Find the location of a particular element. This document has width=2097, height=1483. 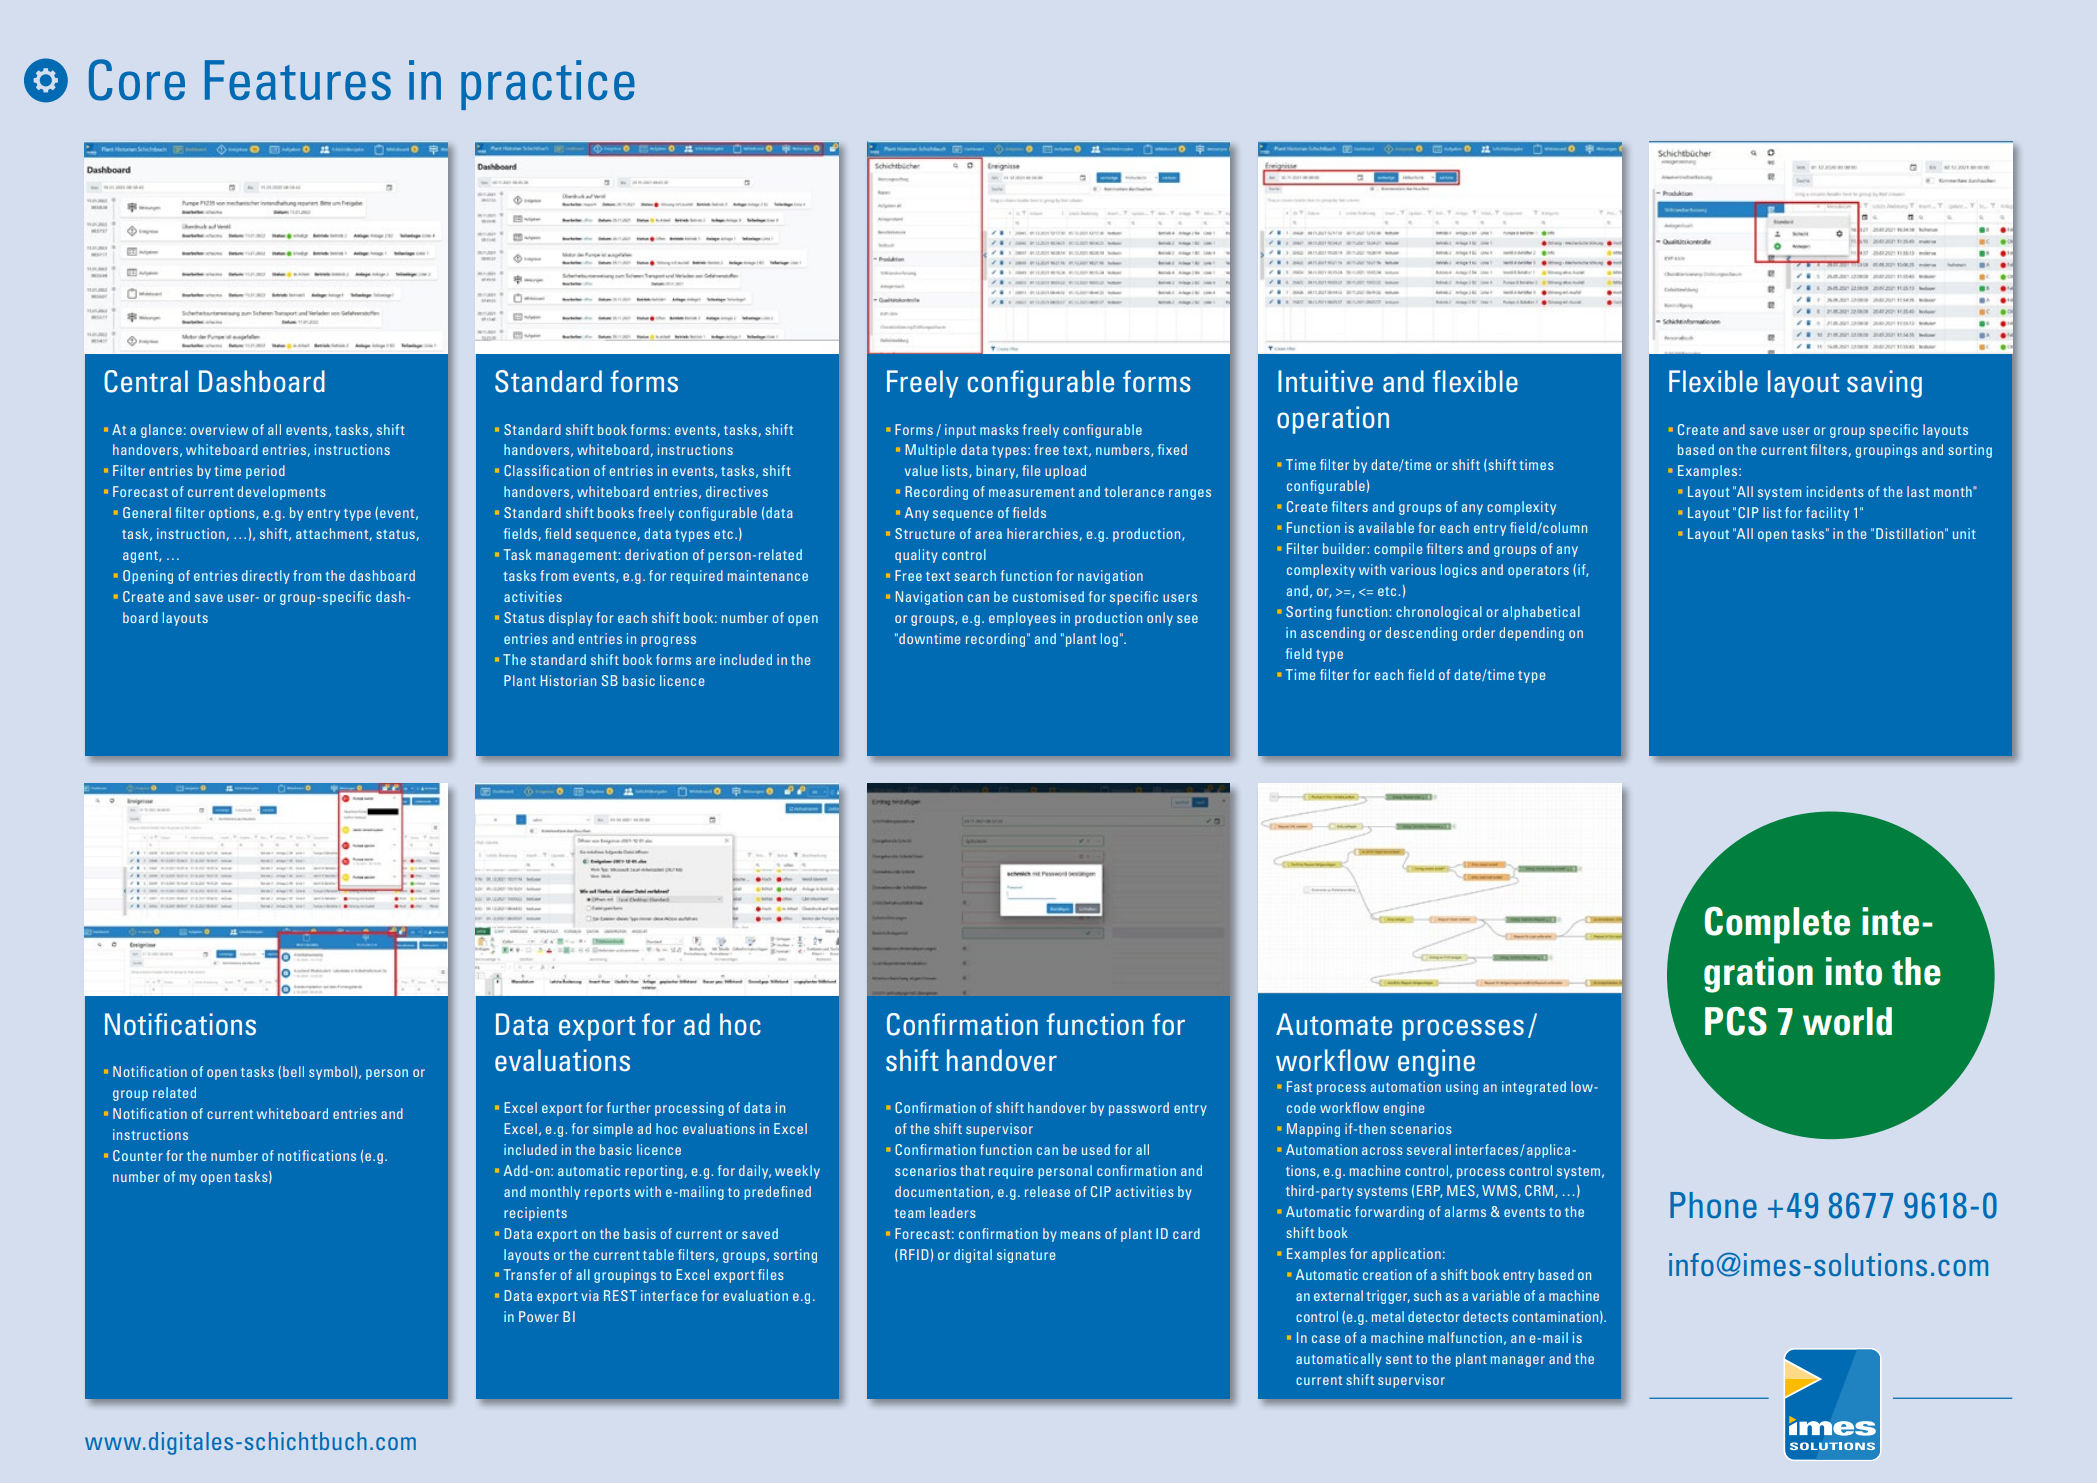

Complete is located at coordinates (1777, 925).
